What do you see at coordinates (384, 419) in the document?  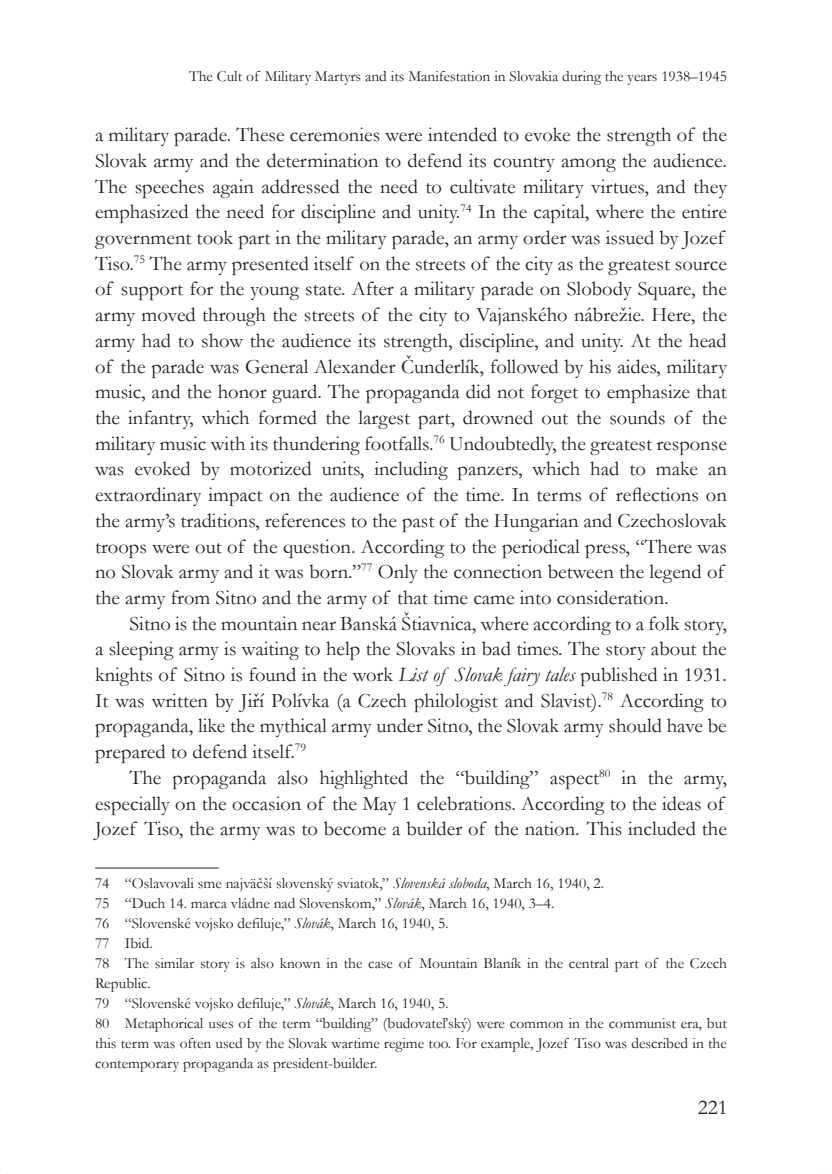 I see `largest` at bounding box center [384, 419].
